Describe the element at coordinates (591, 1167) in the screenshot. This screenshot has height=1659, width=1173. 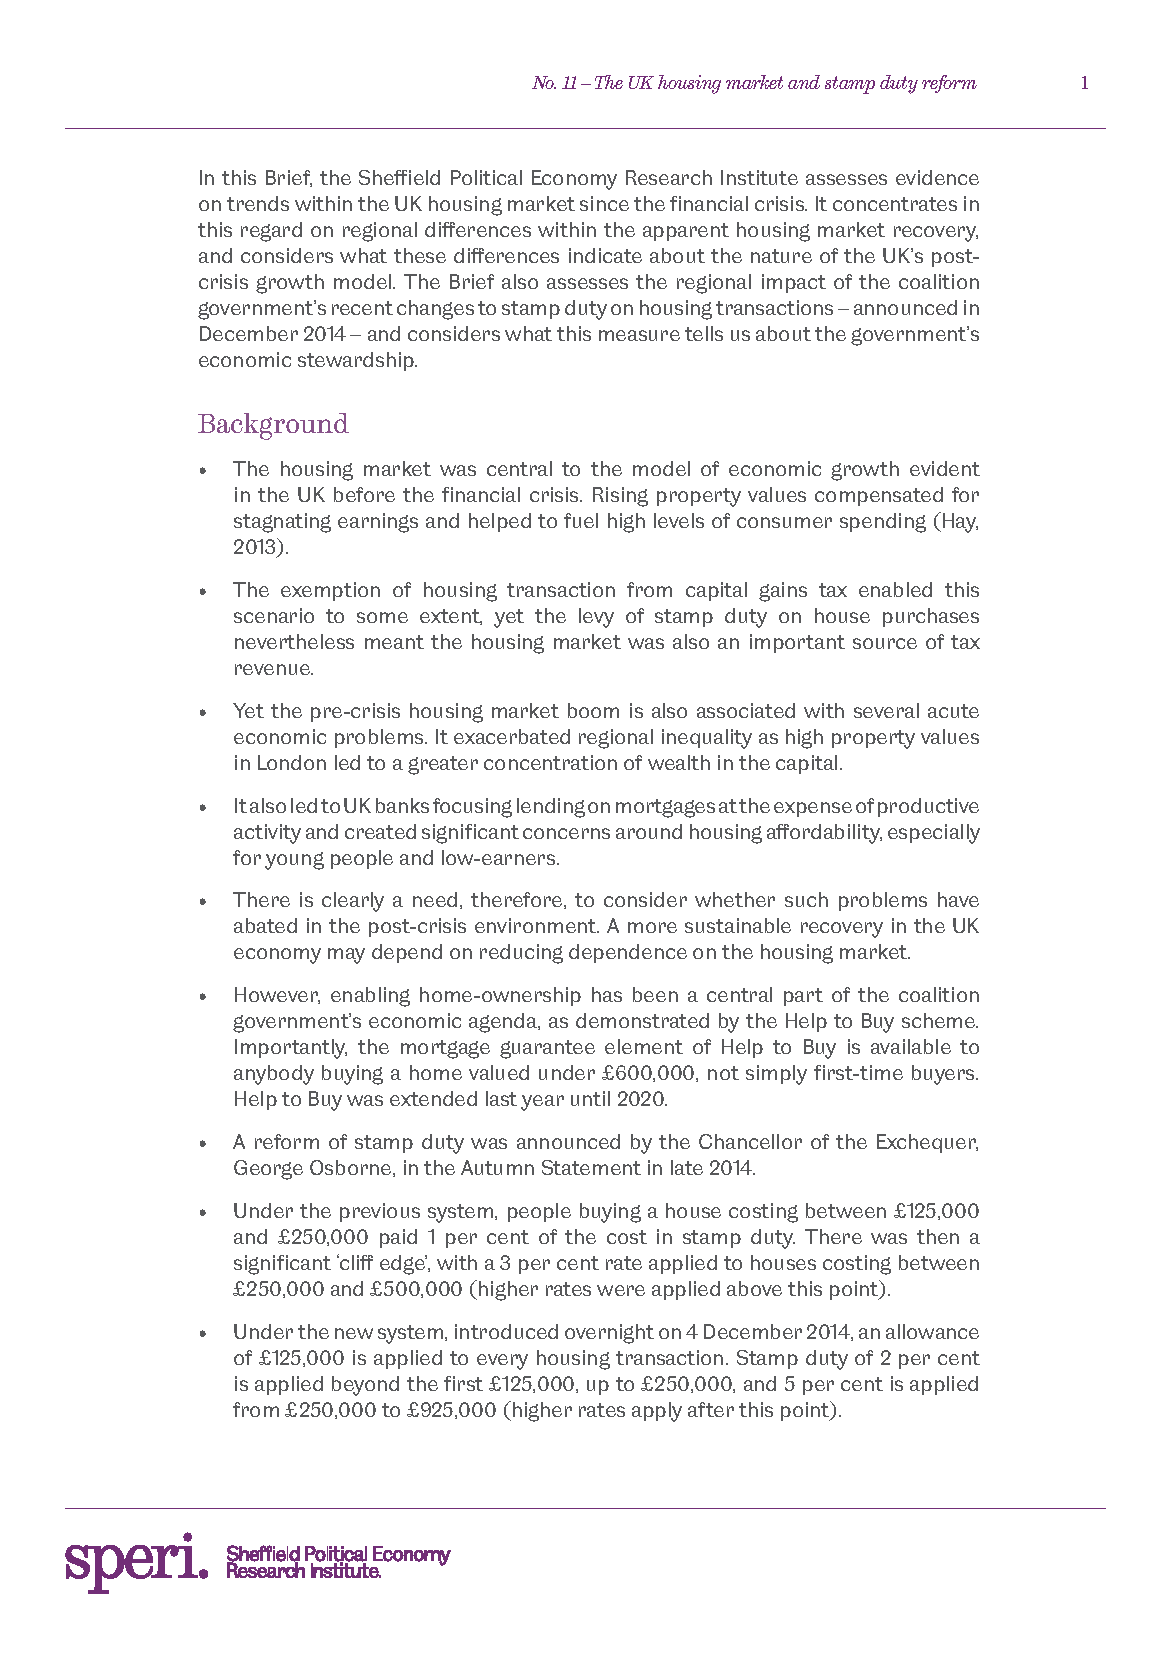
I see `Statement` at that location.
